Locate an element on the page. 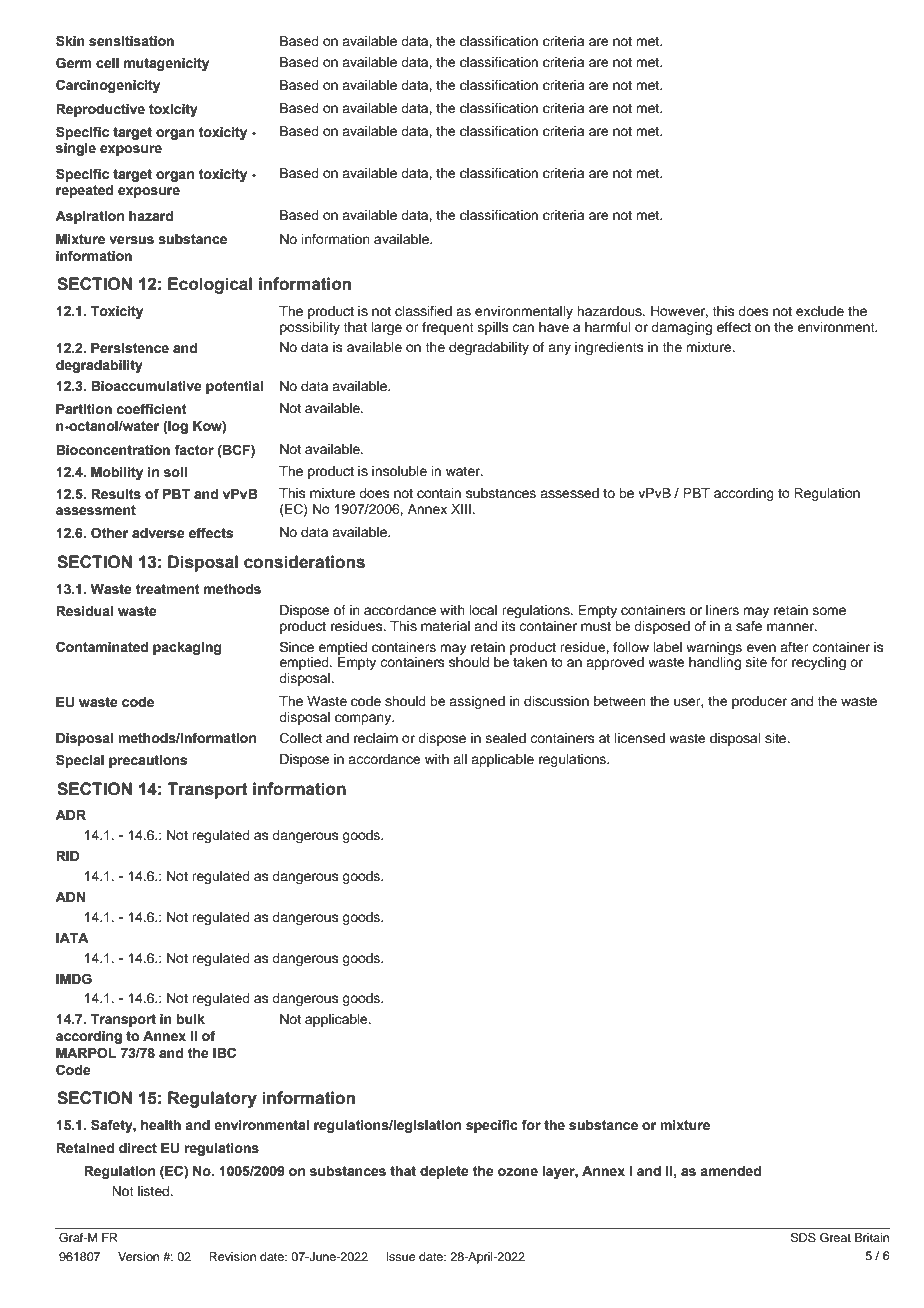 The width and height of the page is (924, 1308). exclude is located at coordinates (820, 311).
